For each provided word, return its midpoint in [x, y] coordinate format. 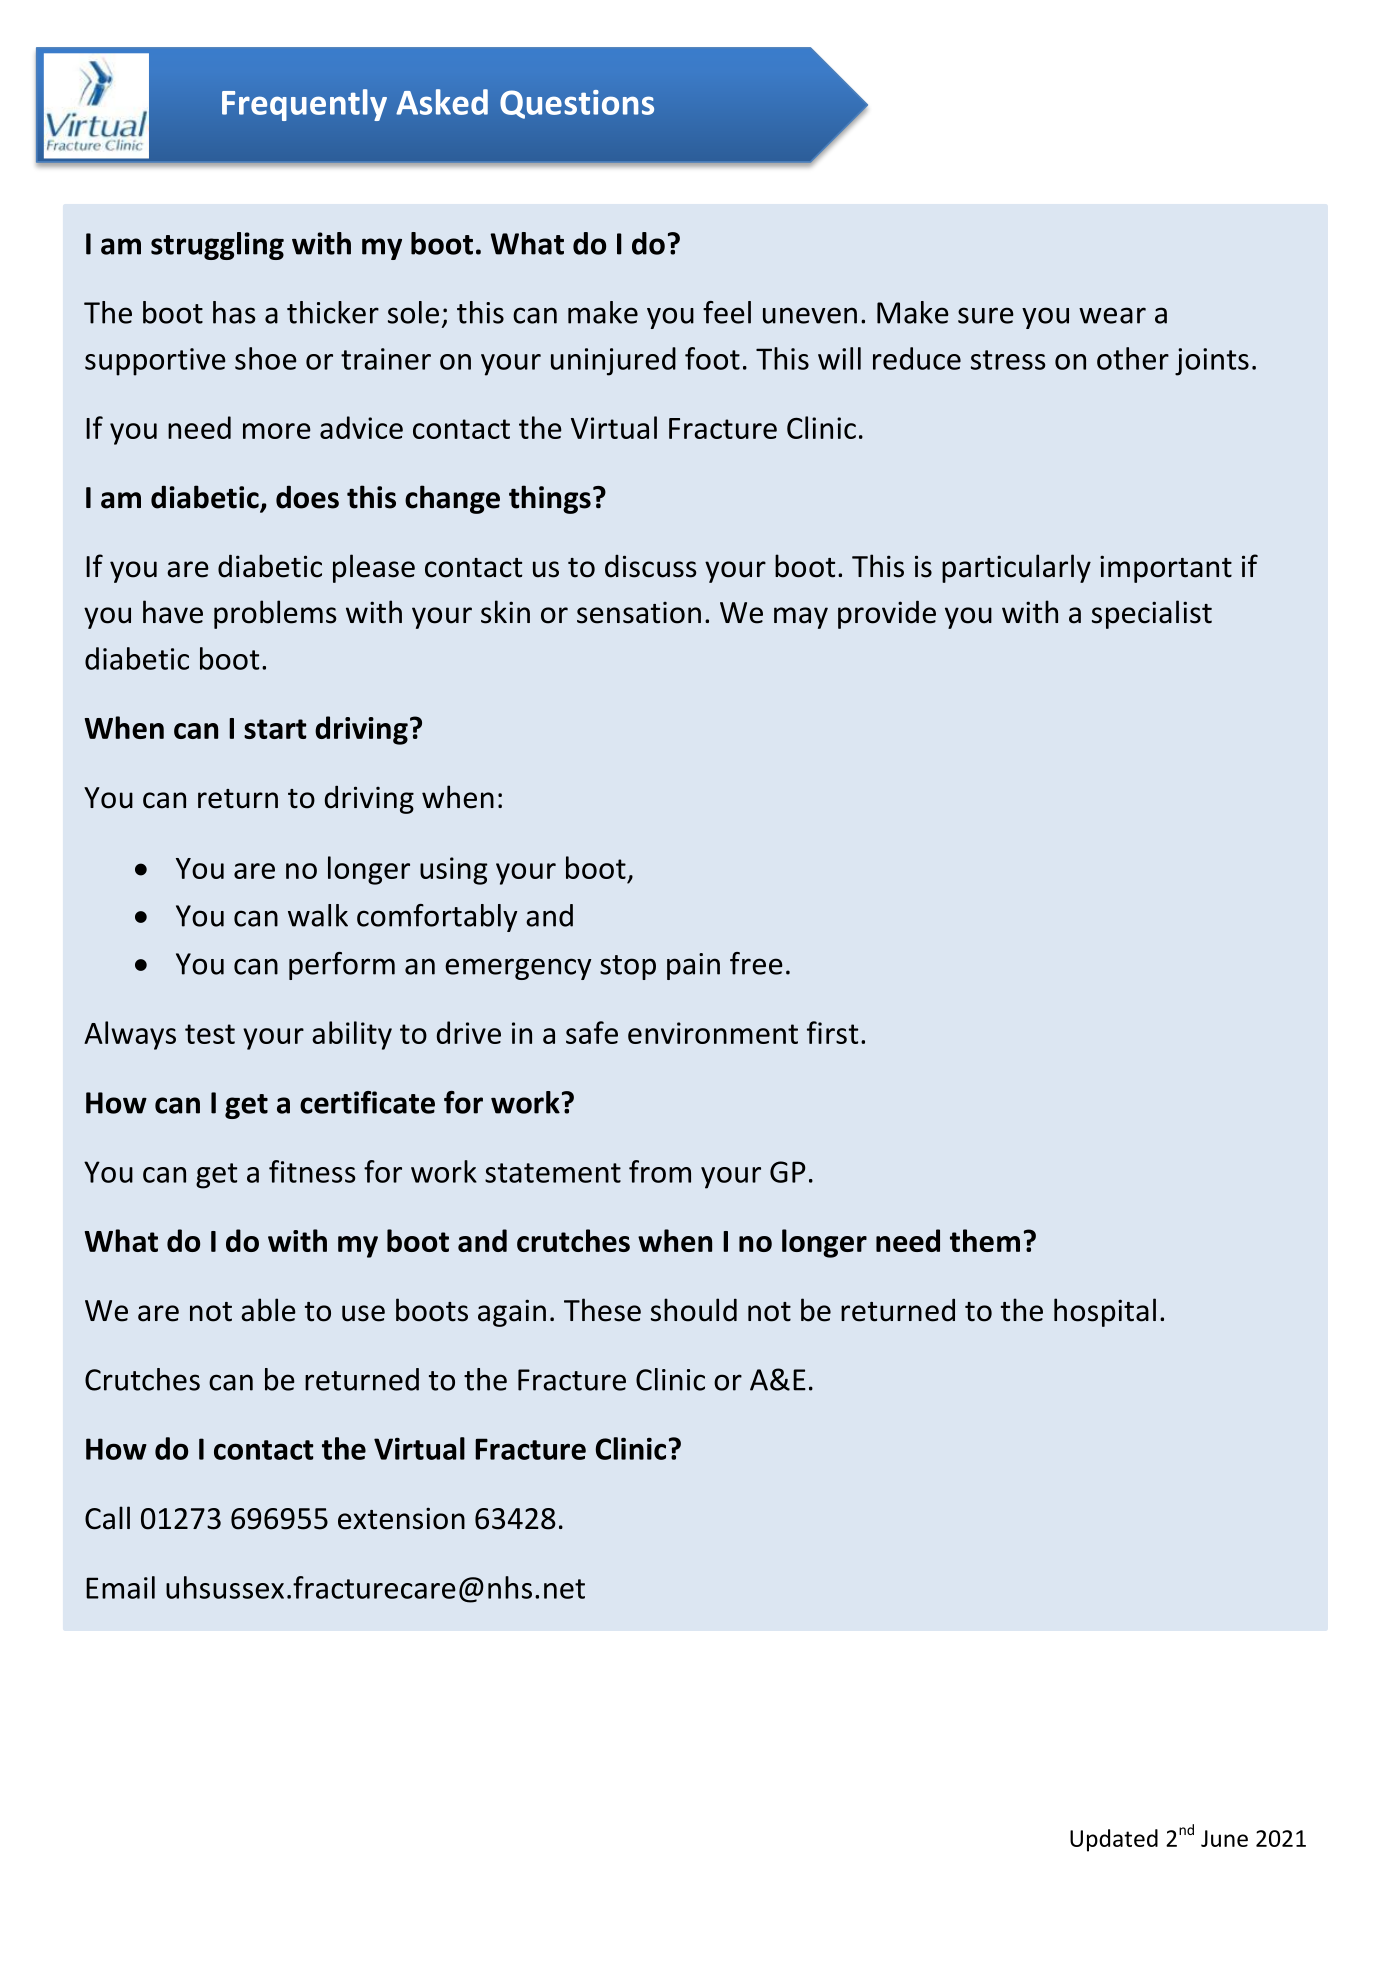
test [210, 1034]
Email [120, 1587]
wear [1112, 315]
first [832, 1032]
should [694, 1310]
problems [275, 614]
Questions [577, 104]
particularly [1016, 568]
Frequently [304, 105]
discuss [651, 566]
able [268, 1310]
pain [693, 966]
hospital [1105, 1312]
